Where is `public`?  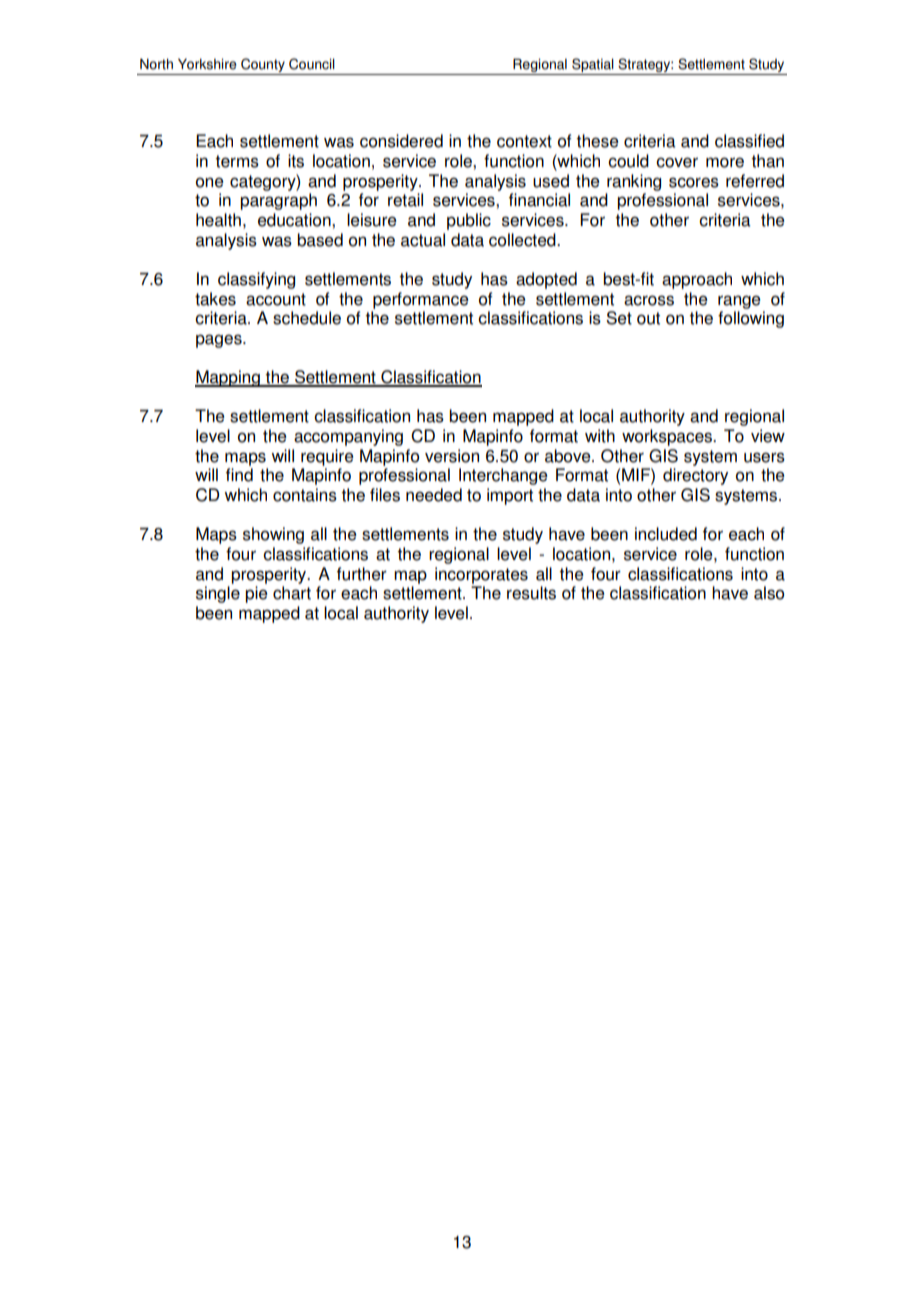
public is located at coordinates (469, 221).
